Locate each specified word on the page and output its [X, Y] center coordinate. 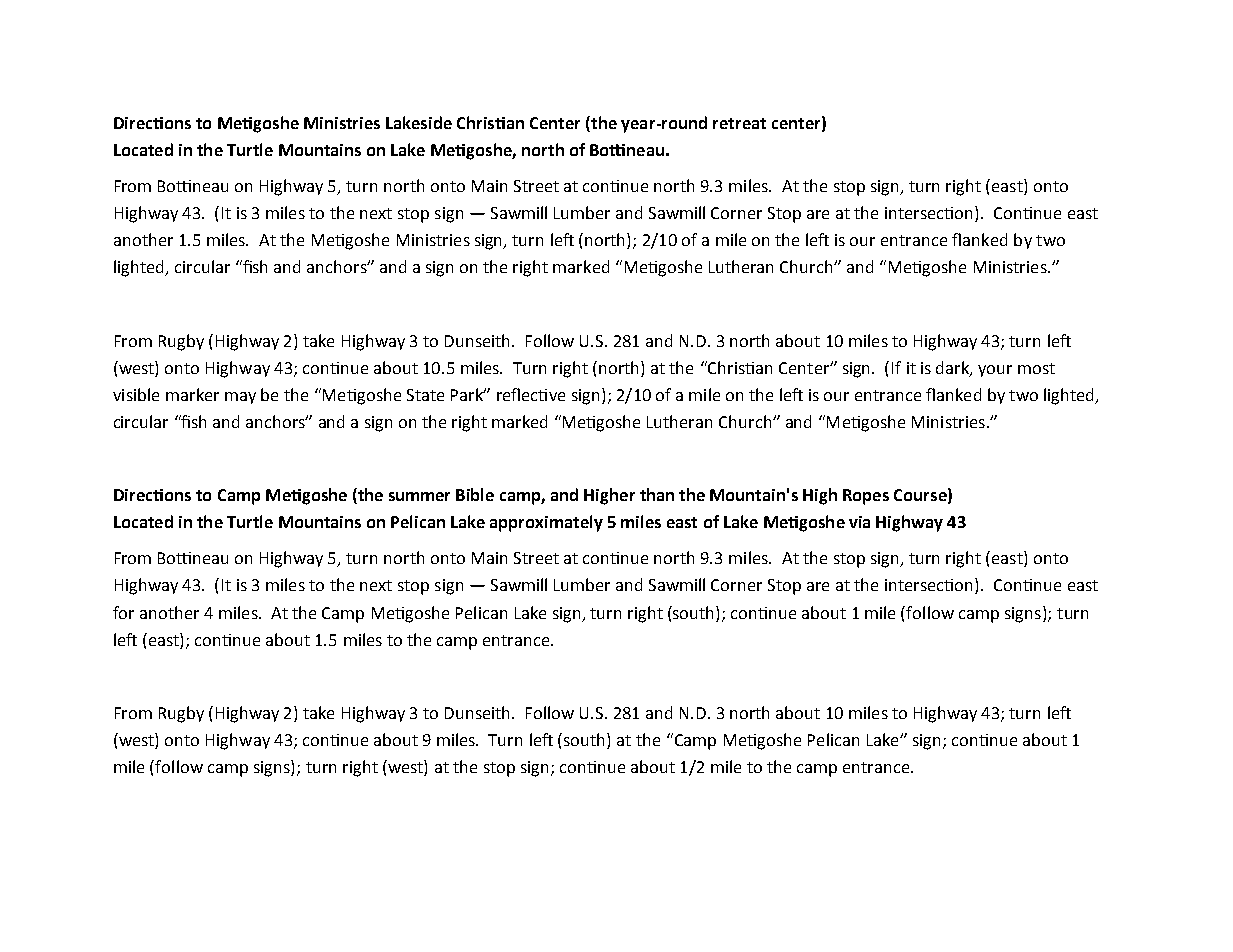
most [1036, 368]
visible [136, 394]
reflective [531, 394]
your [995, 371]
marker [192, 394]
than [657, 494]
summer [419, 496]
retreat [739, 123]
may [240, 398]
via [859, 522]
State [425, 395]
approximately [546, 523]
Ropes [866, 497]
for [123, 612]
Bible [475, 494]
